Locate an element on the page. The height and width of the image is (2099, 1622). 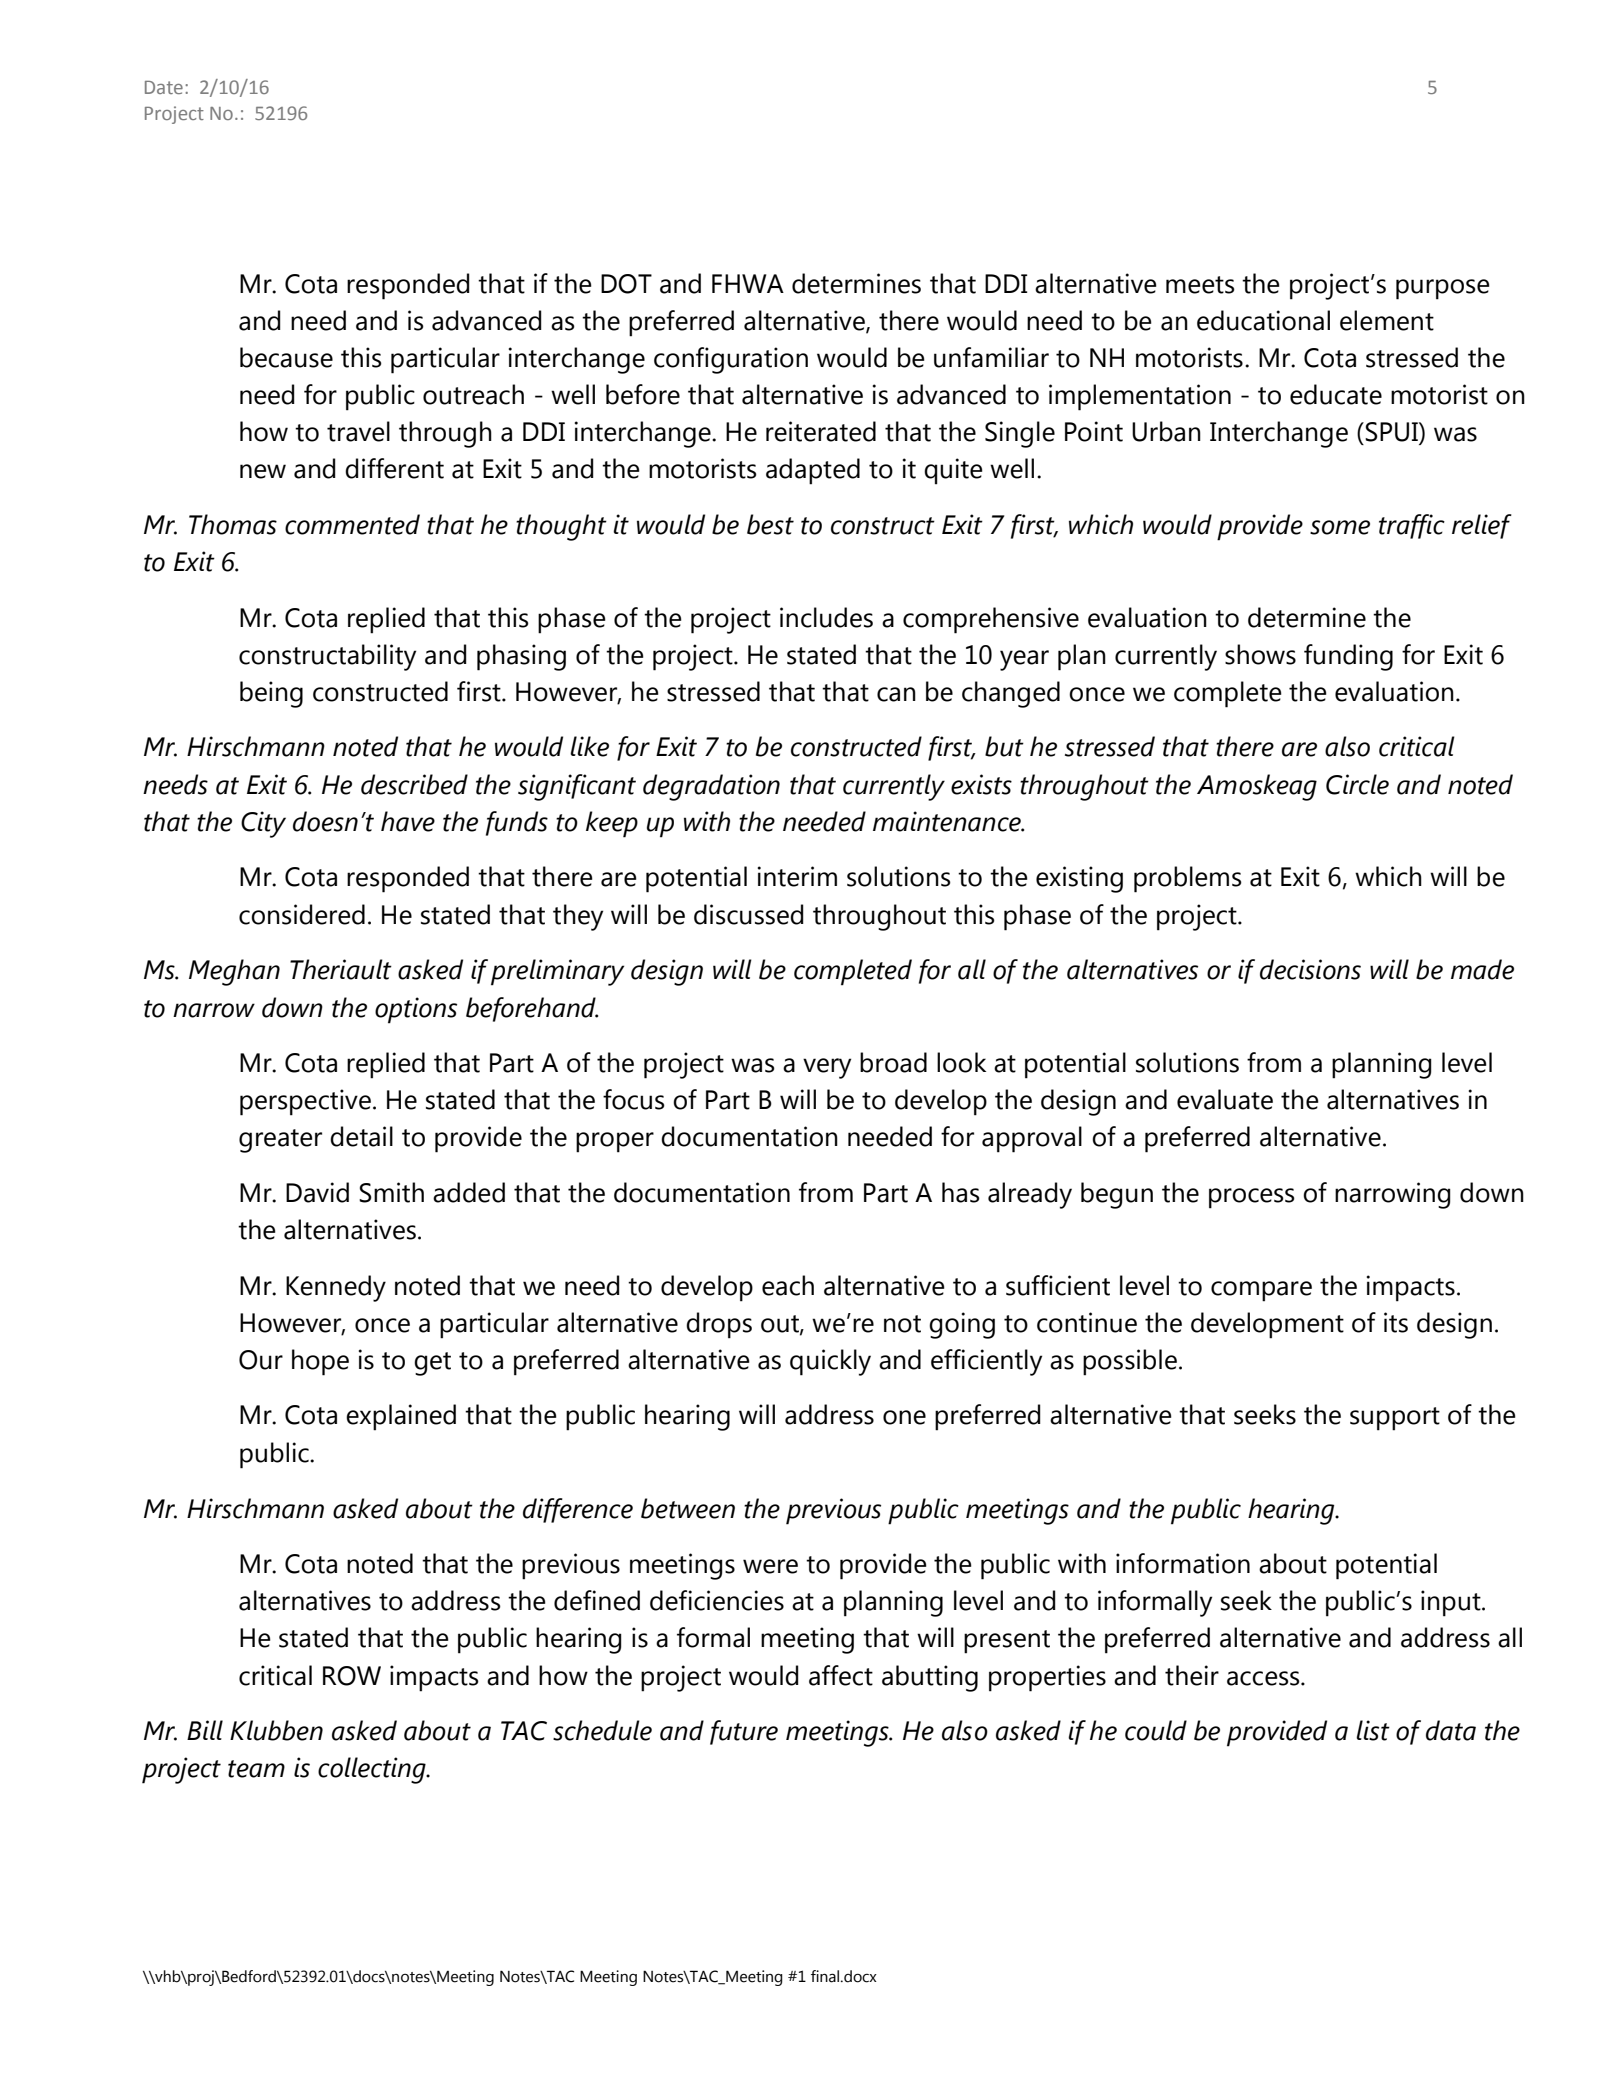
meets is located at coordinates (1200, 285).
